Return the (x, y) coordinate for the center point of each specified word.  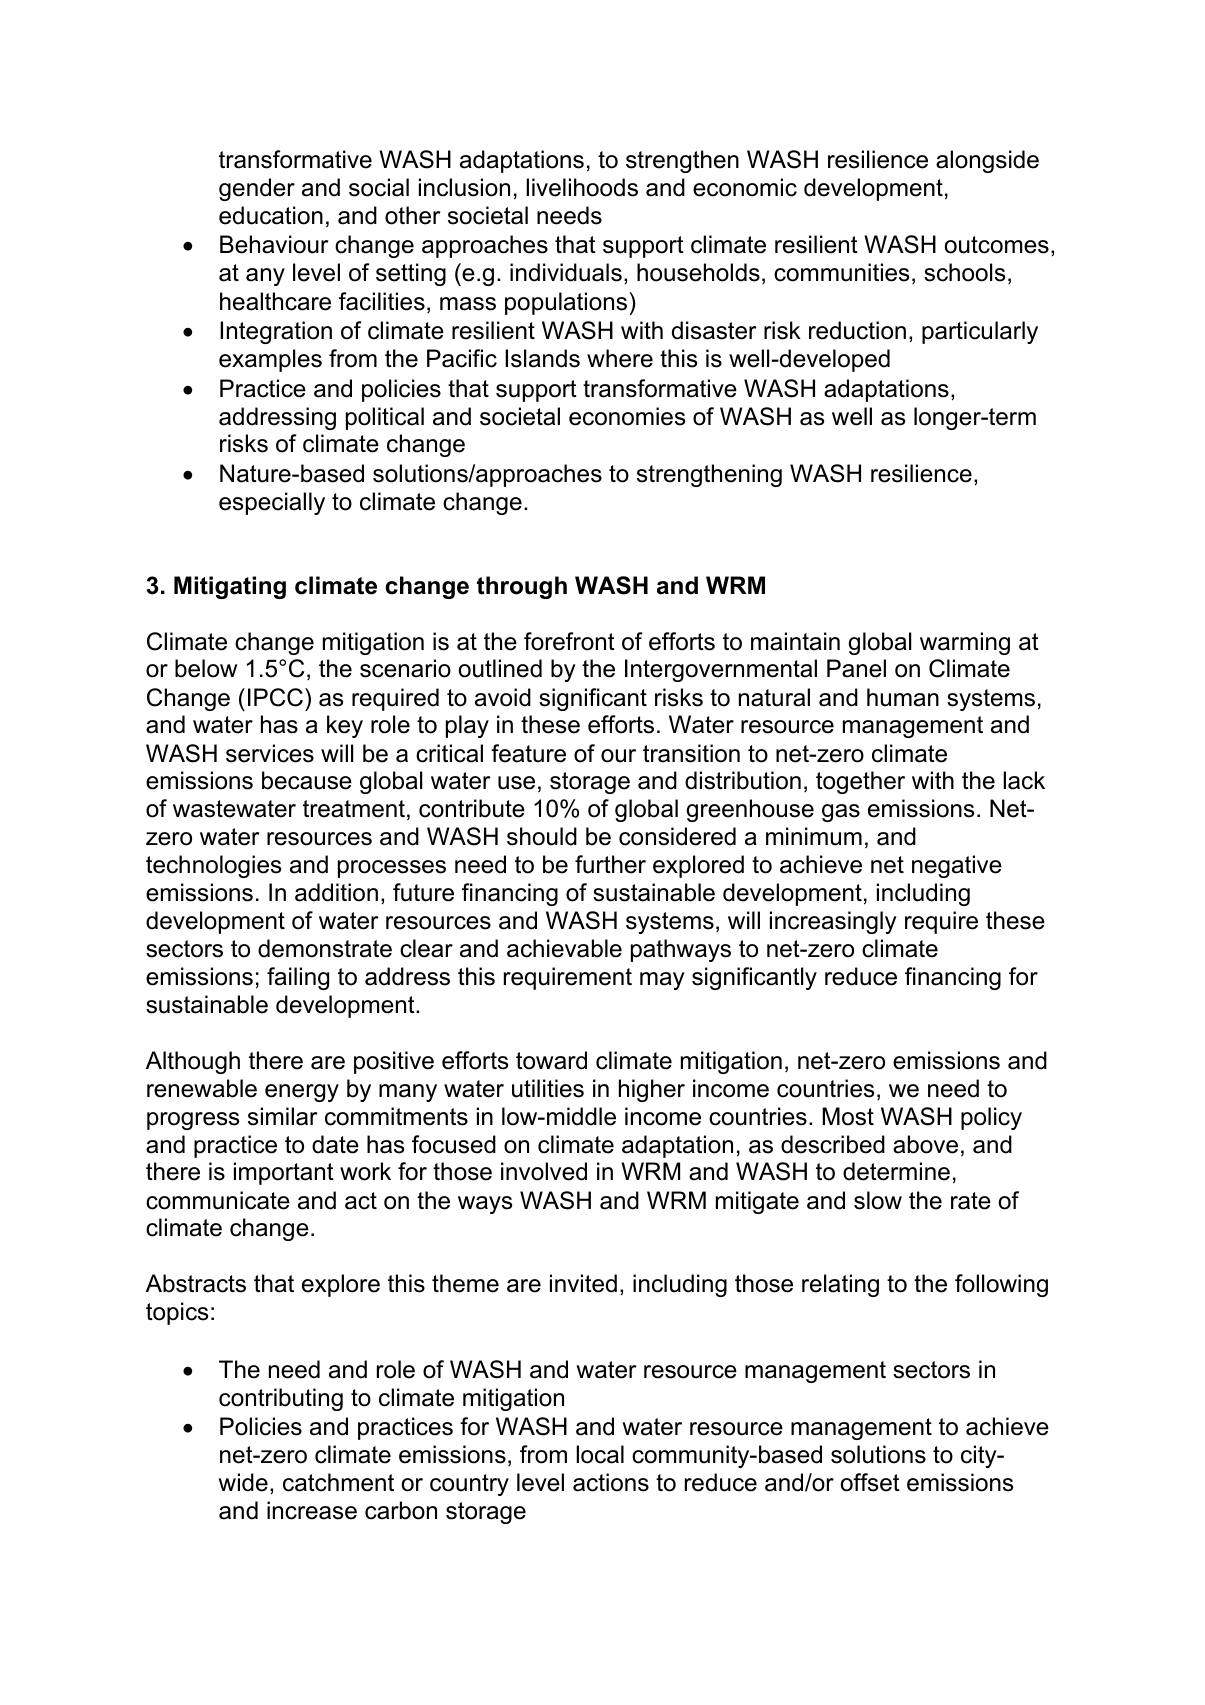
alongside (987, 161)
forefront (569, 641)
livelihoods (582, 187)
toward (551, 1060)
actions (611, 1482)
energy (302, 1093)
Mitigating (230, 587)
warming (965, 643)
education (271, 215)
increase (312, 1510)
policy (991, 1118)
